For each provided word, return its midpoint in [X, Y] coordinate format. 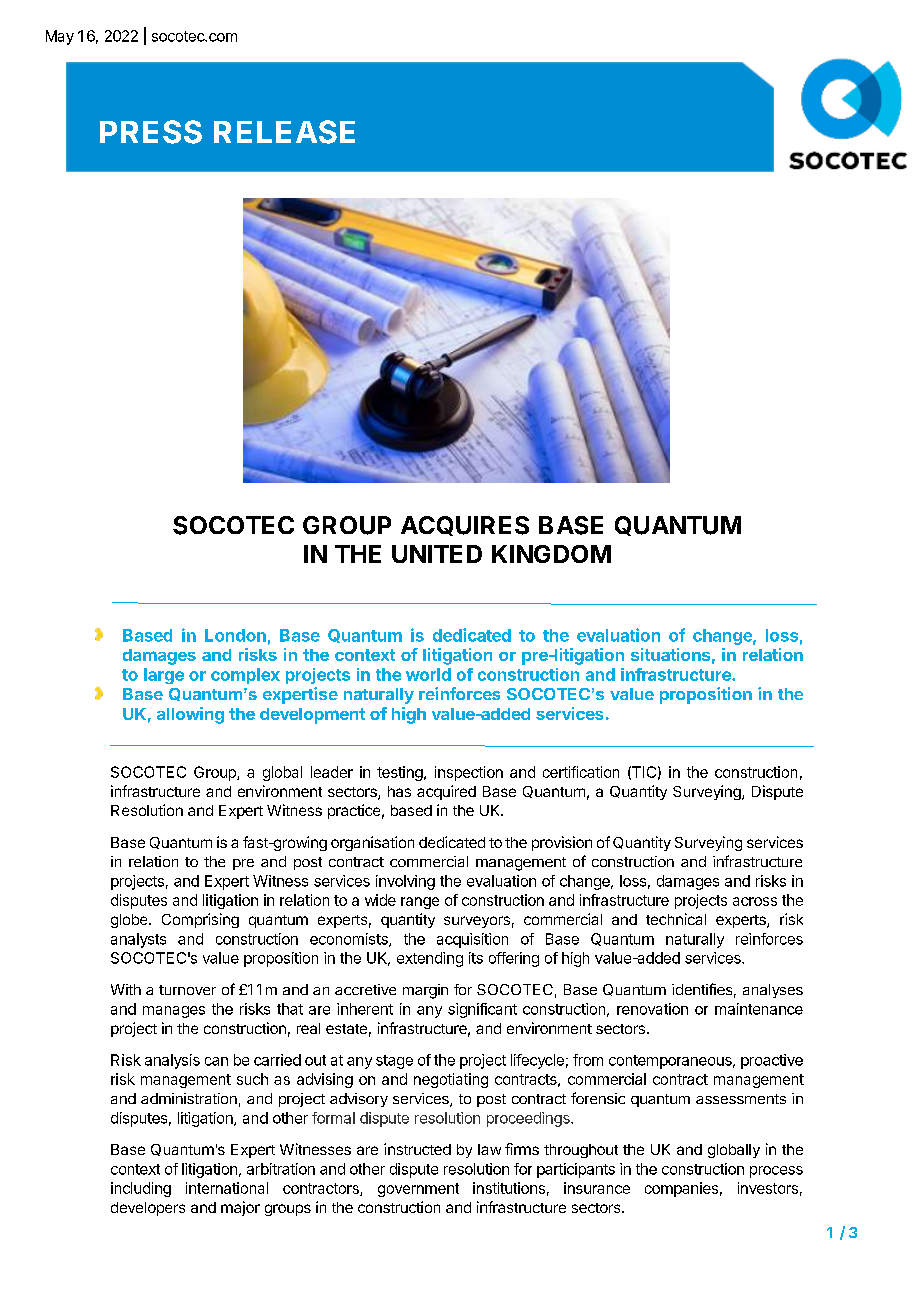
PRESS [151, 132]
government [418, 1190]
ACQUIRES [465, 526]
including [141, 1189]
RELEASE [284, 132]
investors [768, 1188]
